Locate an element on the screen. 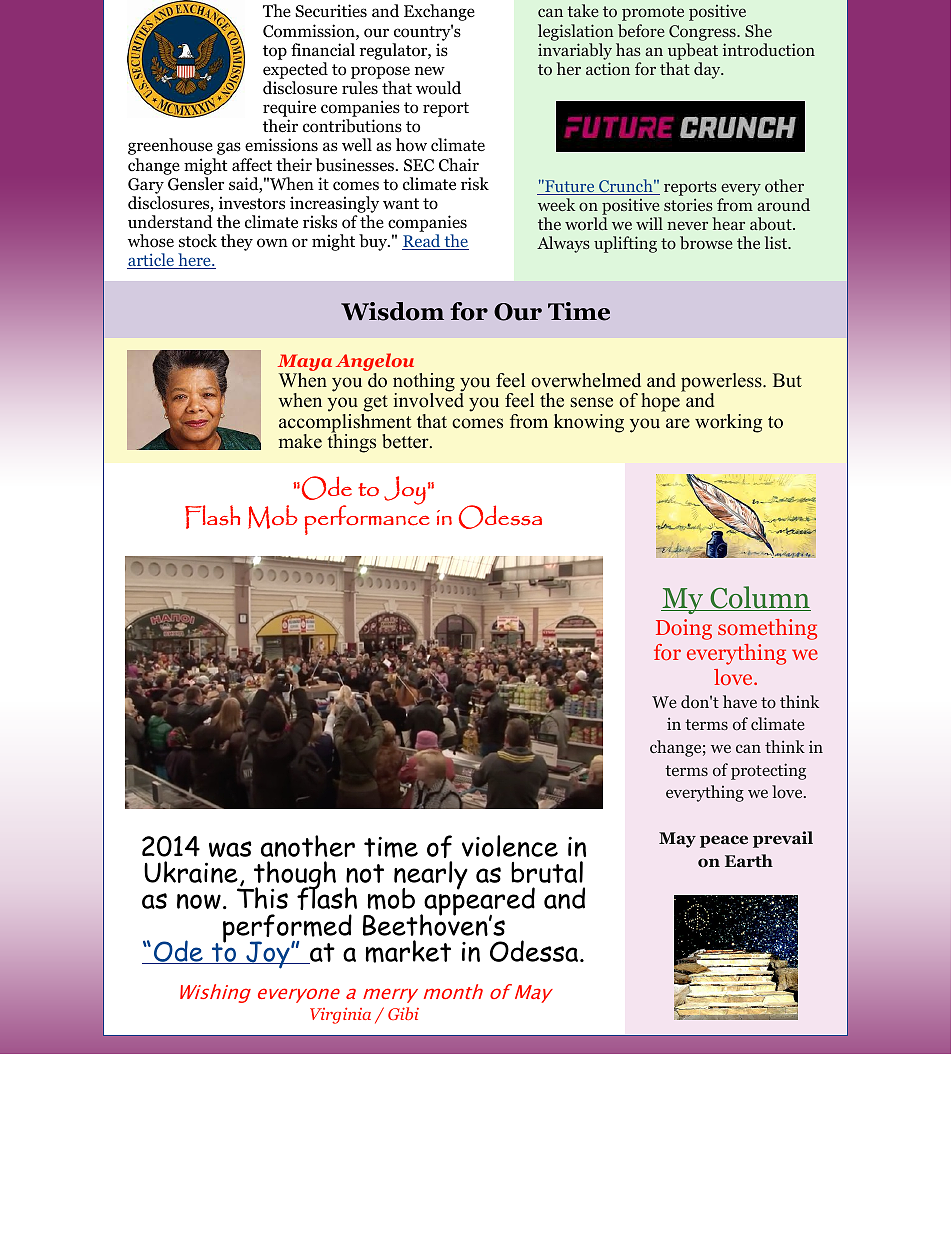 The height and width of the screenshot is (1233, 952). Congress is located at coordinates (703, 33).
